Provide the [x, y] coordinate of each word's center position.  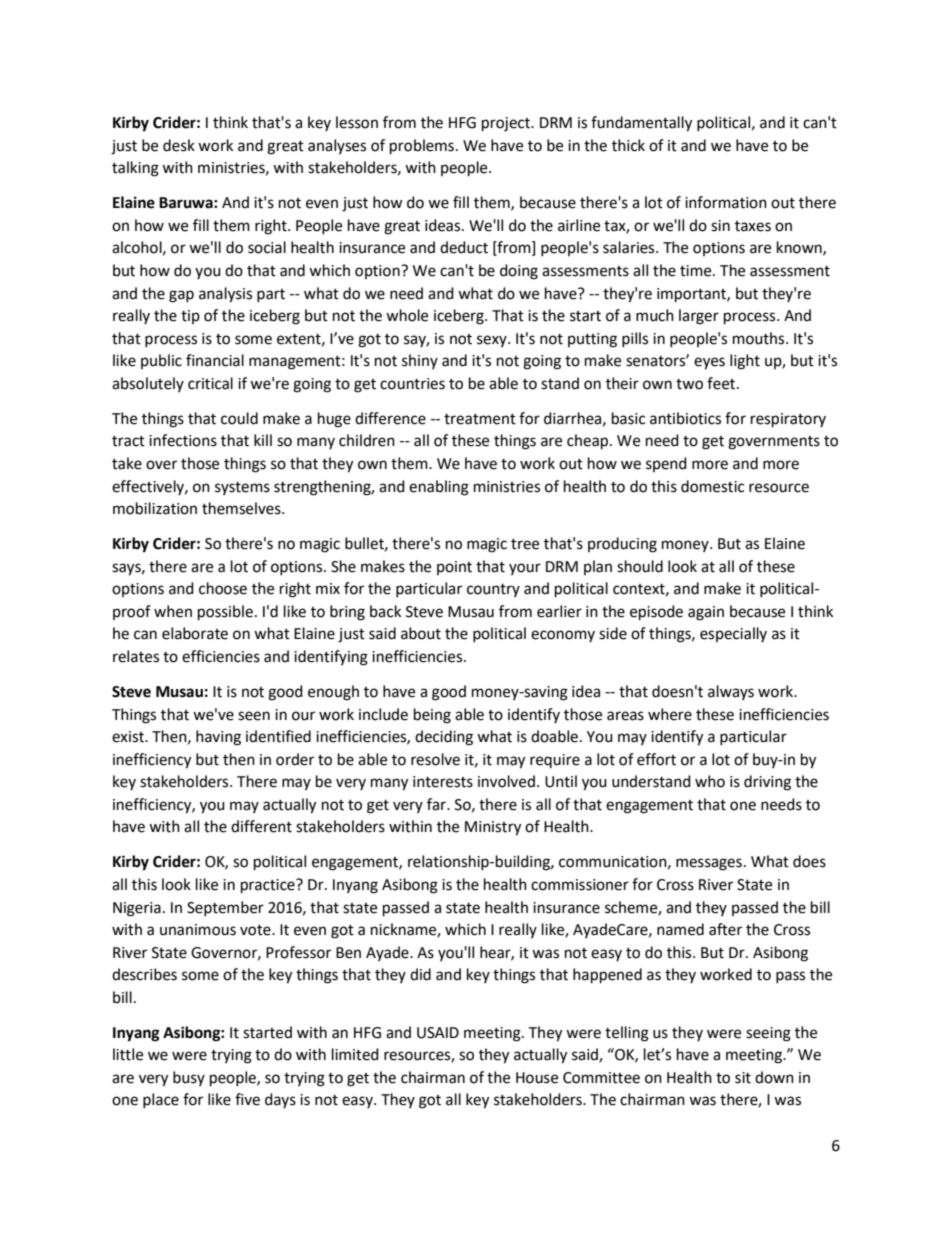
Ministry [493, 828]
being [432, 716]
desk [179, 145]
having [218, 738]
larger [699, 317]
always [731, 692]
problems [422, 147]
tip [190, 317]
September [225, 908]
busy [189, 1078]
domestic [712, 486]
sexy [493, 341]
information [726, 202]
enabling [439, 488]
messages [709, 864]
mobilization [155, 508]
